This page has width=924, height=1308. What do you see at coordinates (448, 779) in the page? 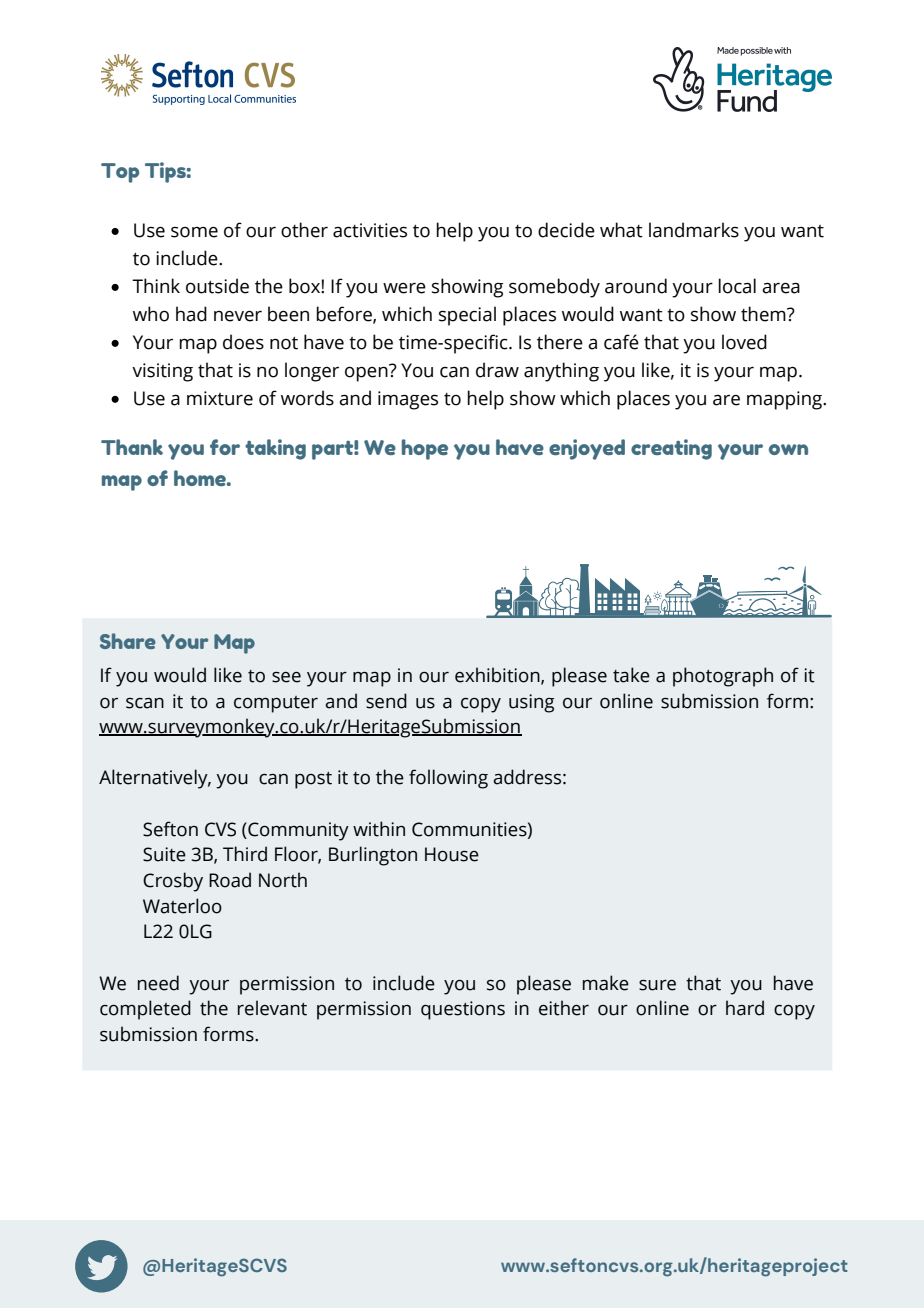
I see `following` at bounding box center [448, 779].
